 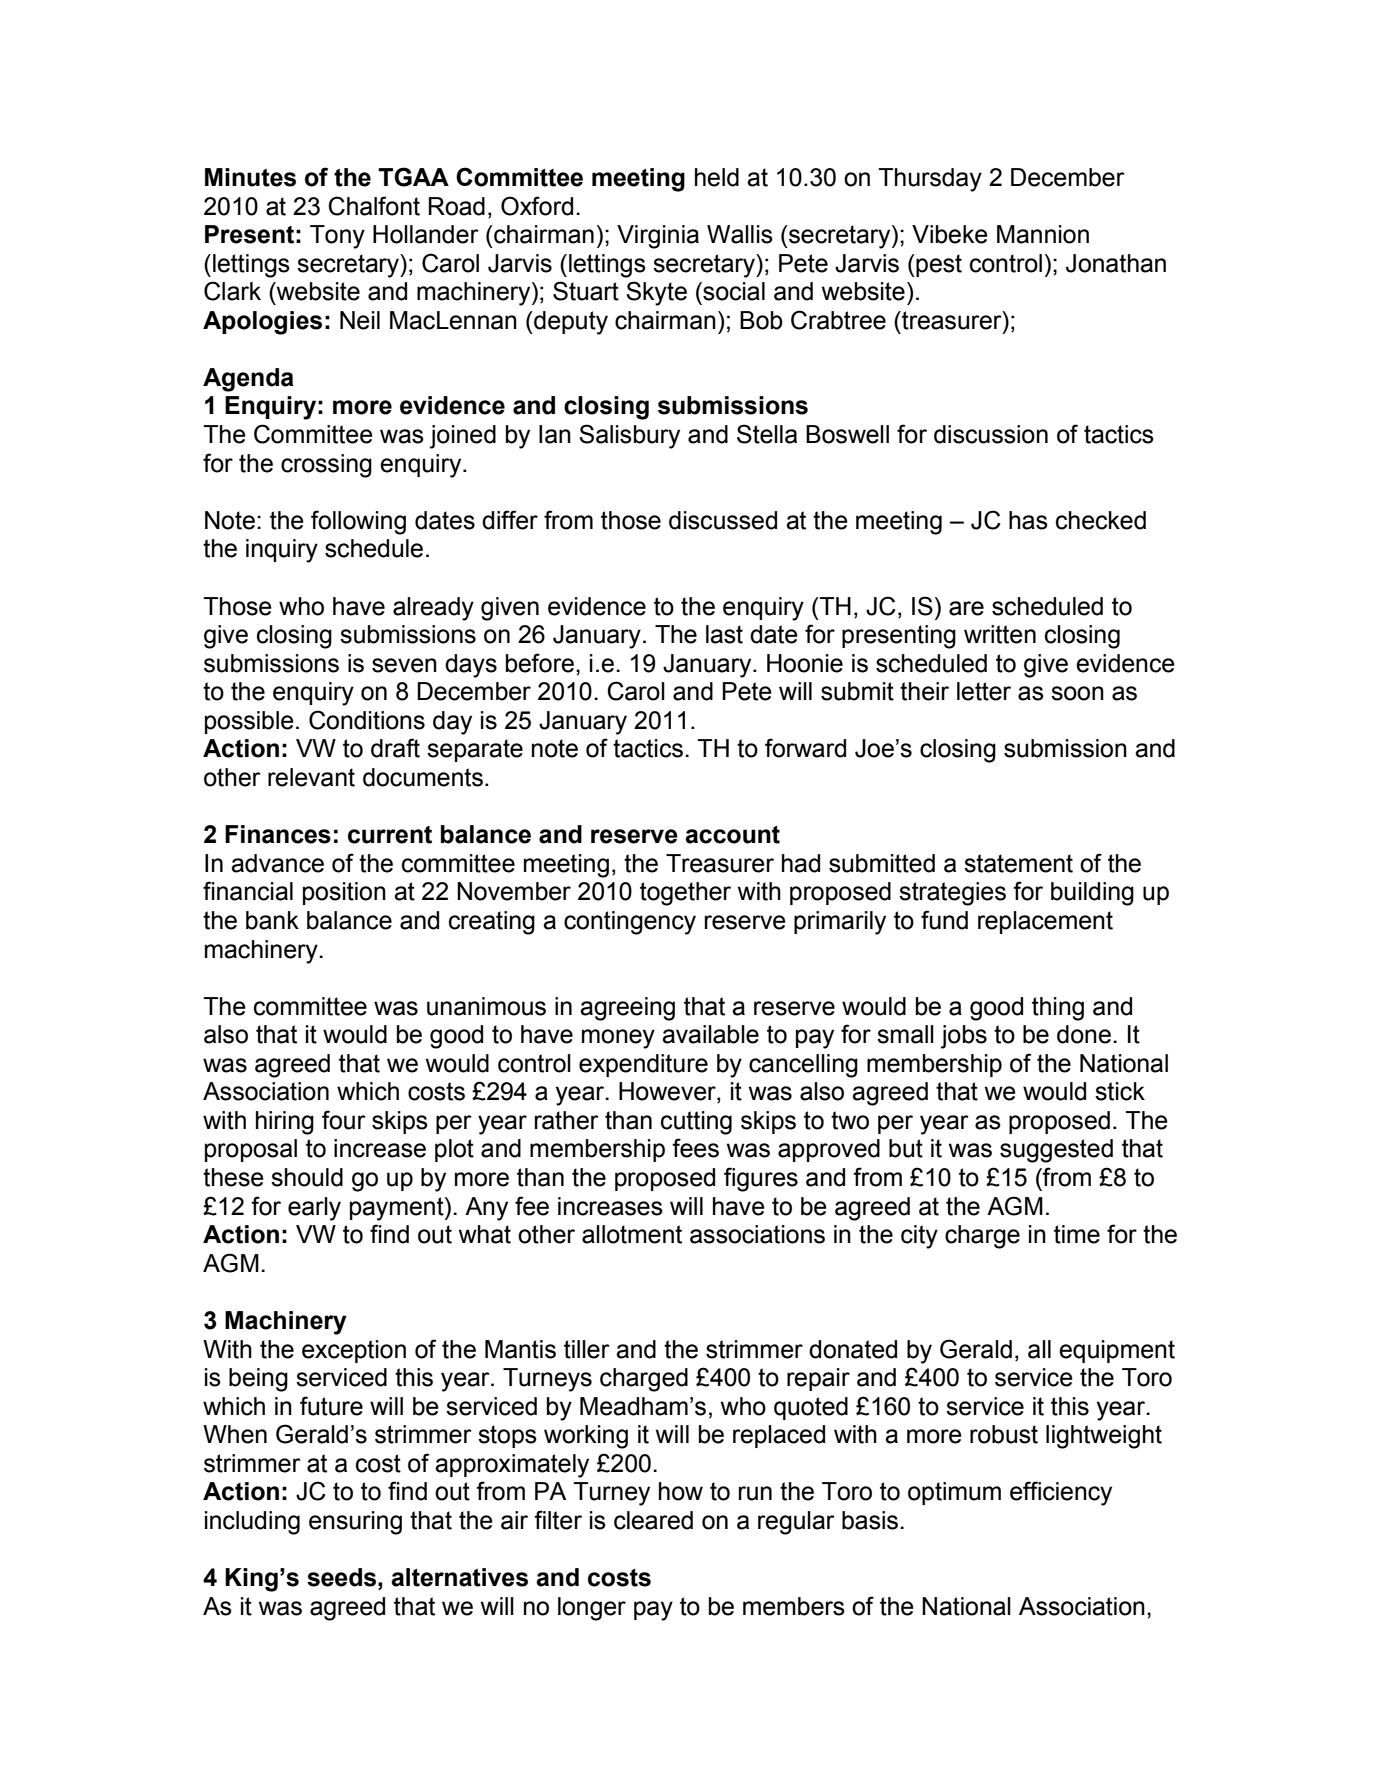 What do you see at coordinates (1061, 1493) in the screenshot?
I see `efficiency` at bounding box center [1061, 1493].
